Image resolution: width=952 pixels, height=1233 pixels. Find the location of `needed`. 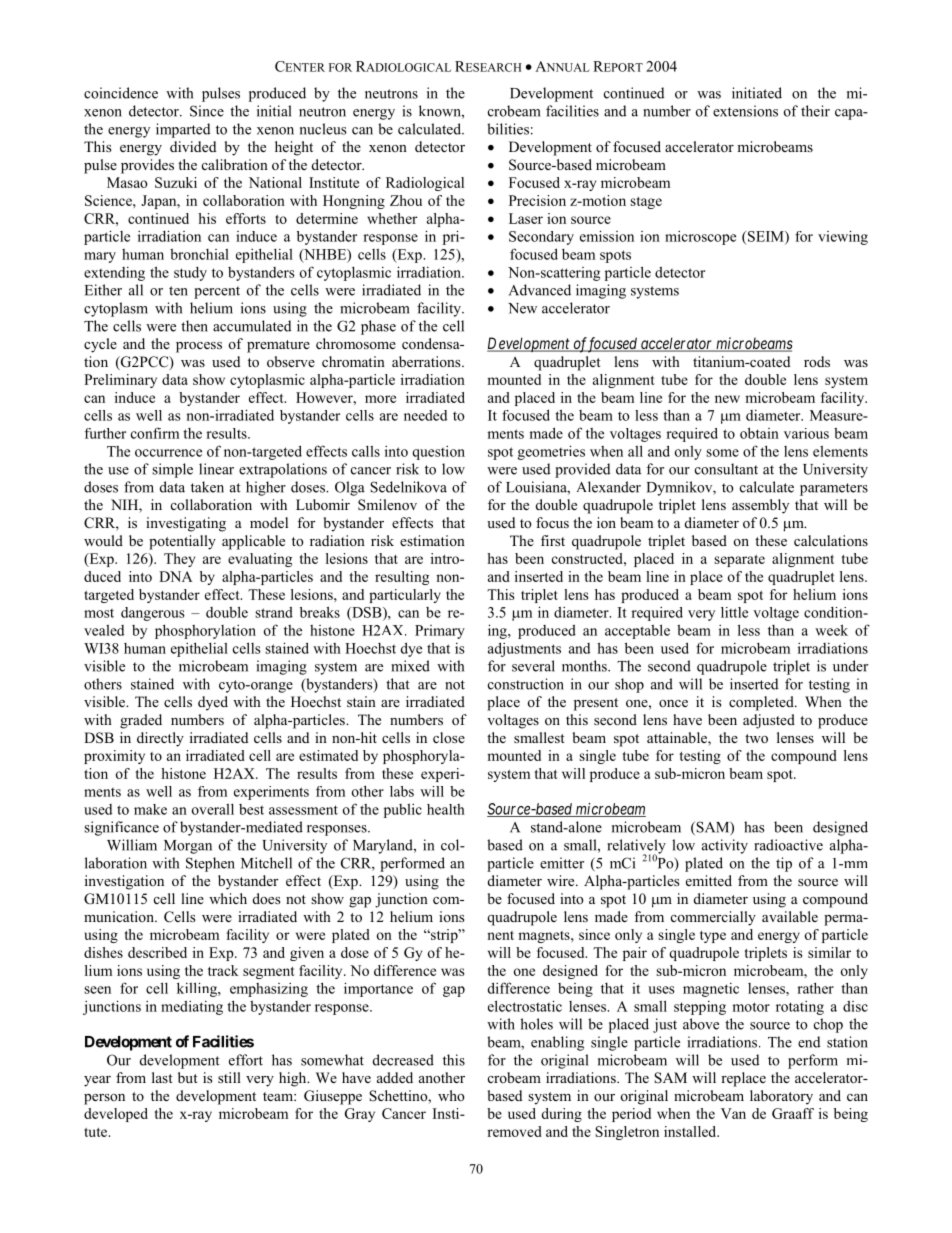

needed is located at coordinates (425, 415).
